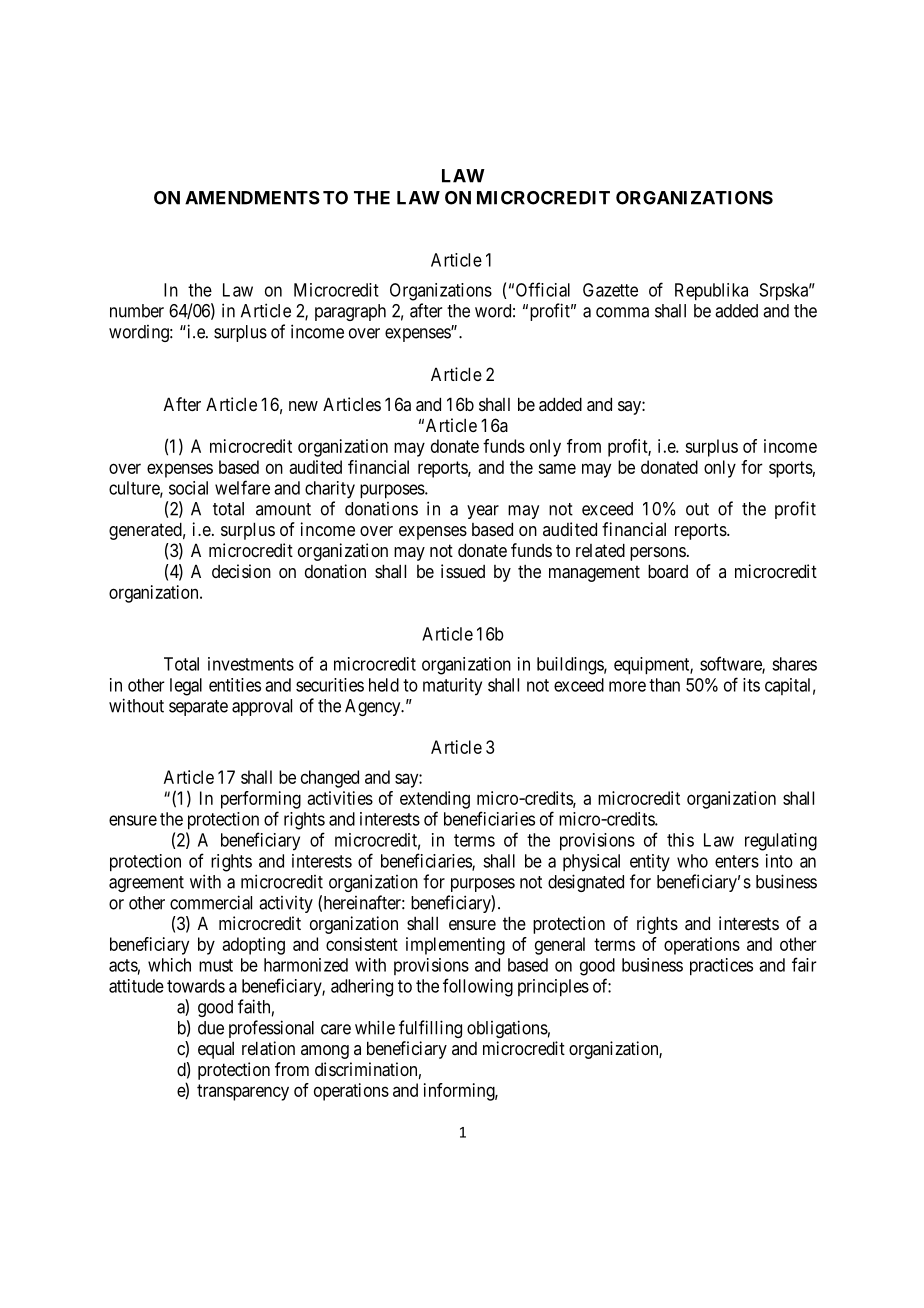 The image size is (924, 1308). Describe the element at coordinates (241, 571) in the screenshot. I see `decision` at that location.
